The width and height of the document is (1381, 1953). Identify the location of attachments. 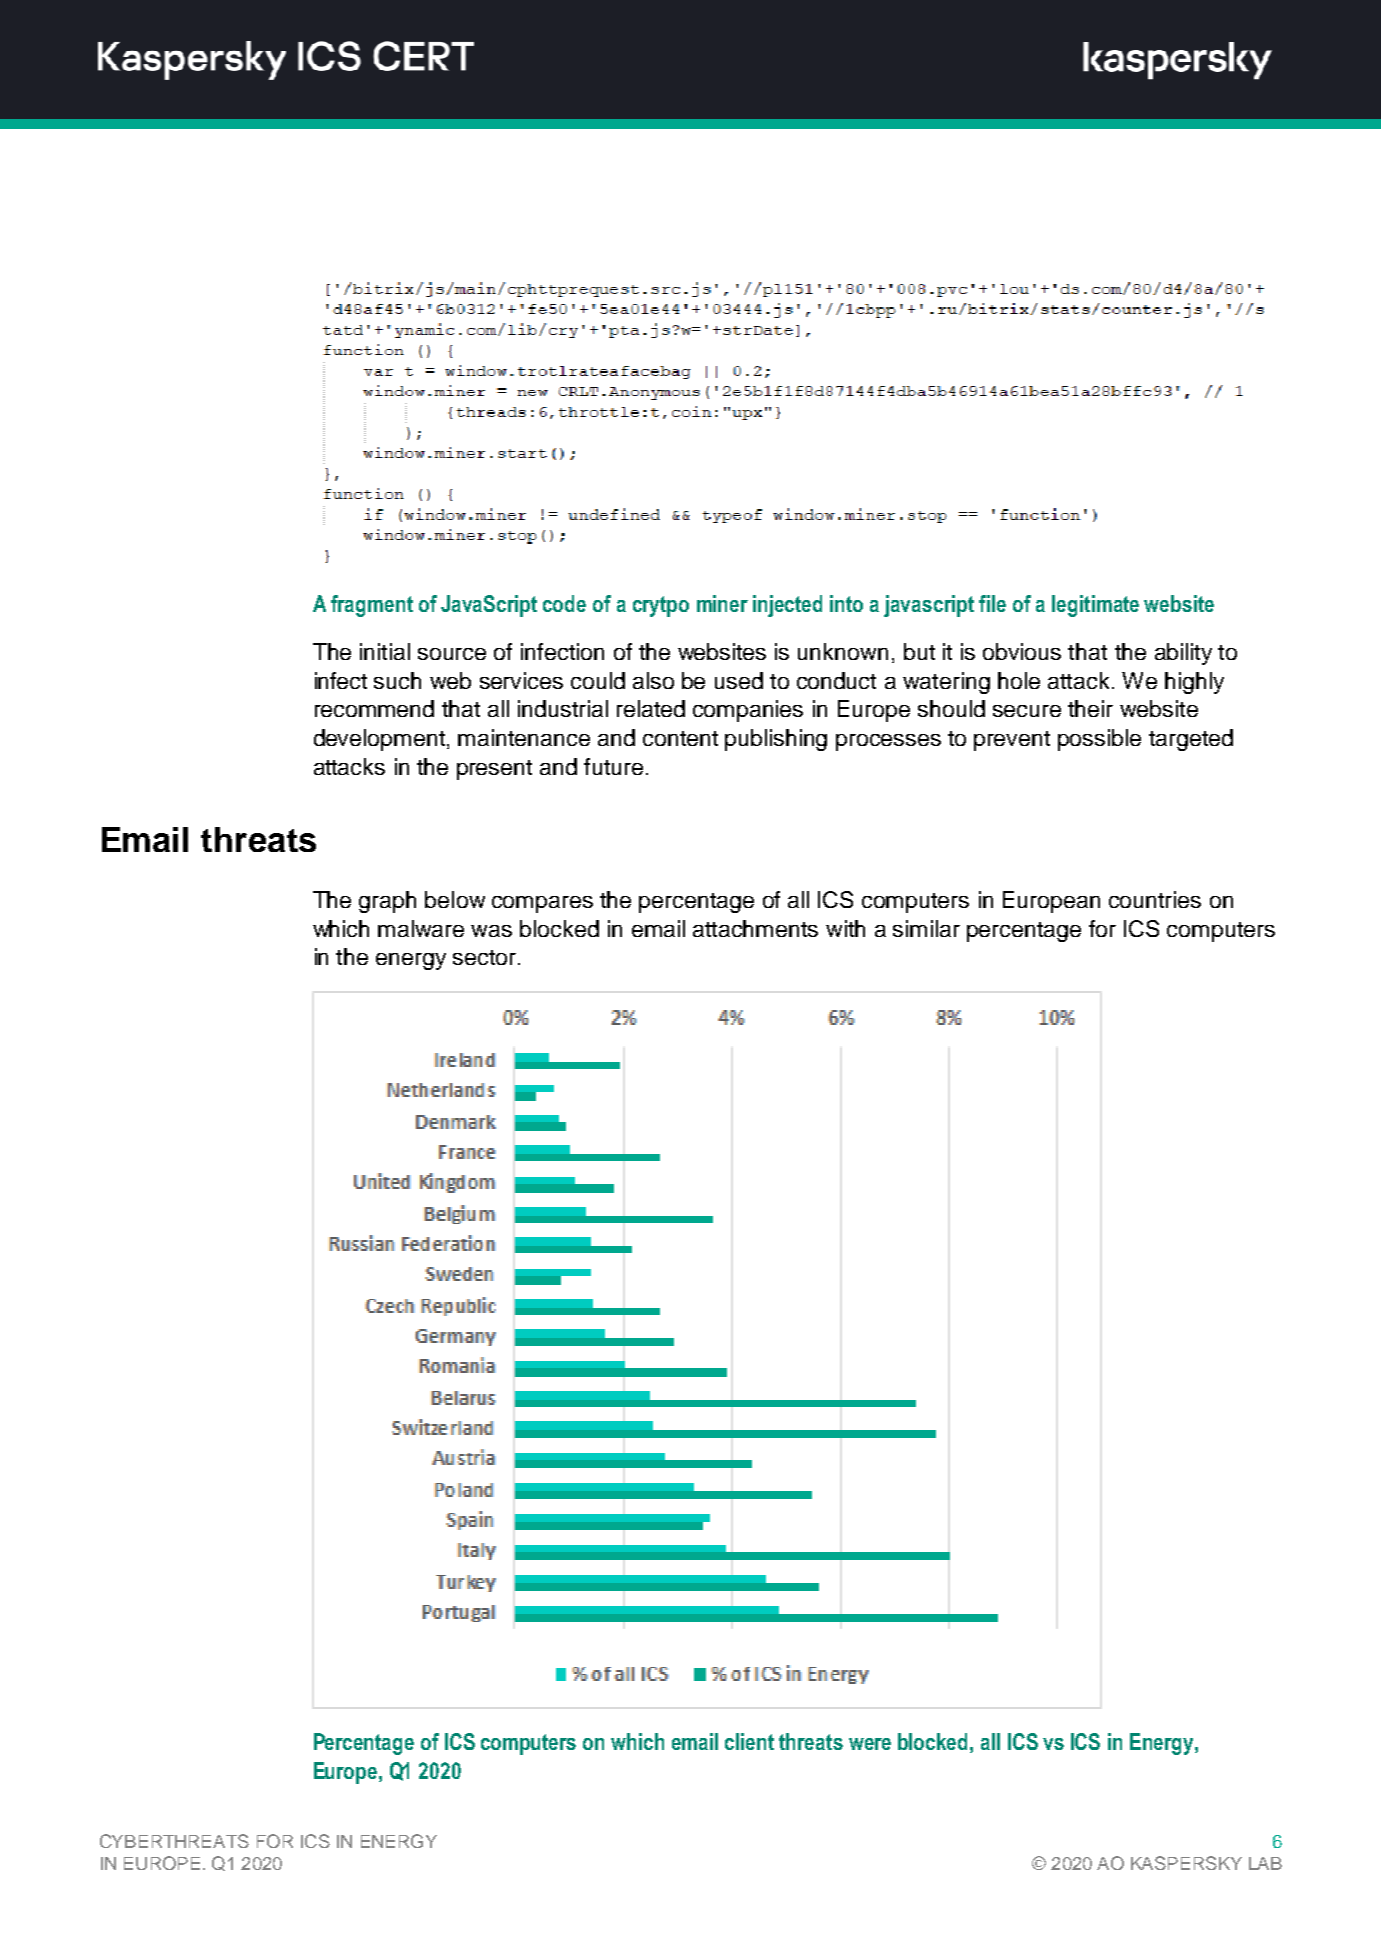
(755, 928).
